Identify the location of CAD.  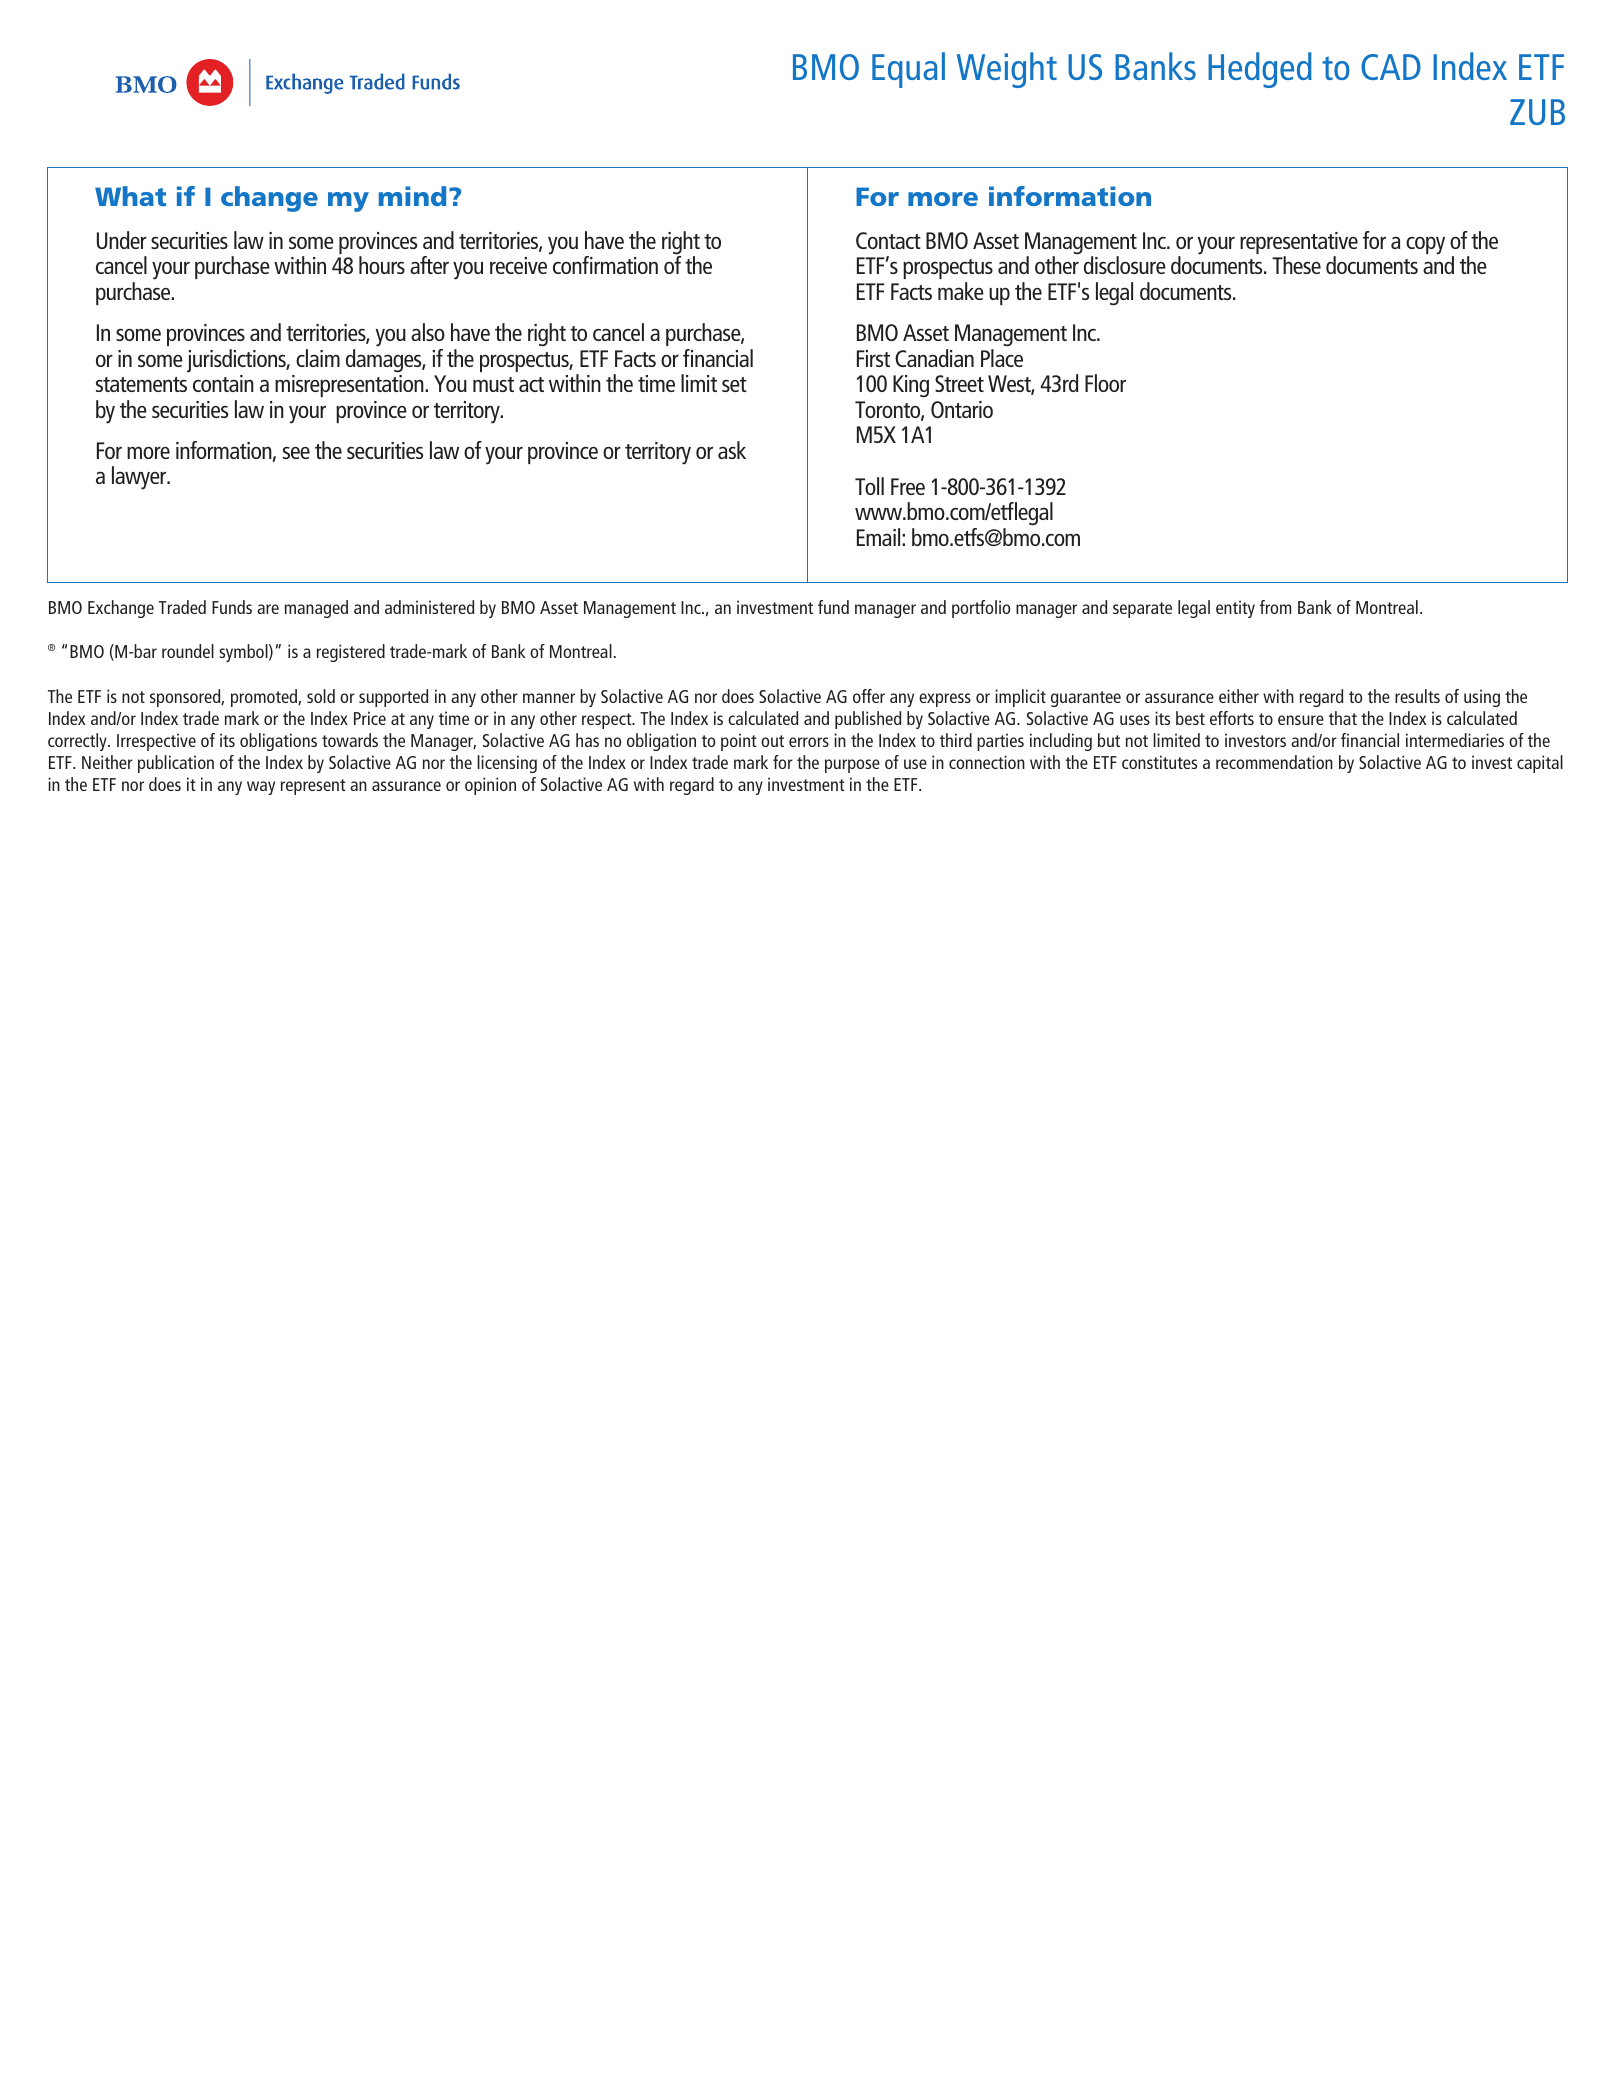
(1391, 67).
